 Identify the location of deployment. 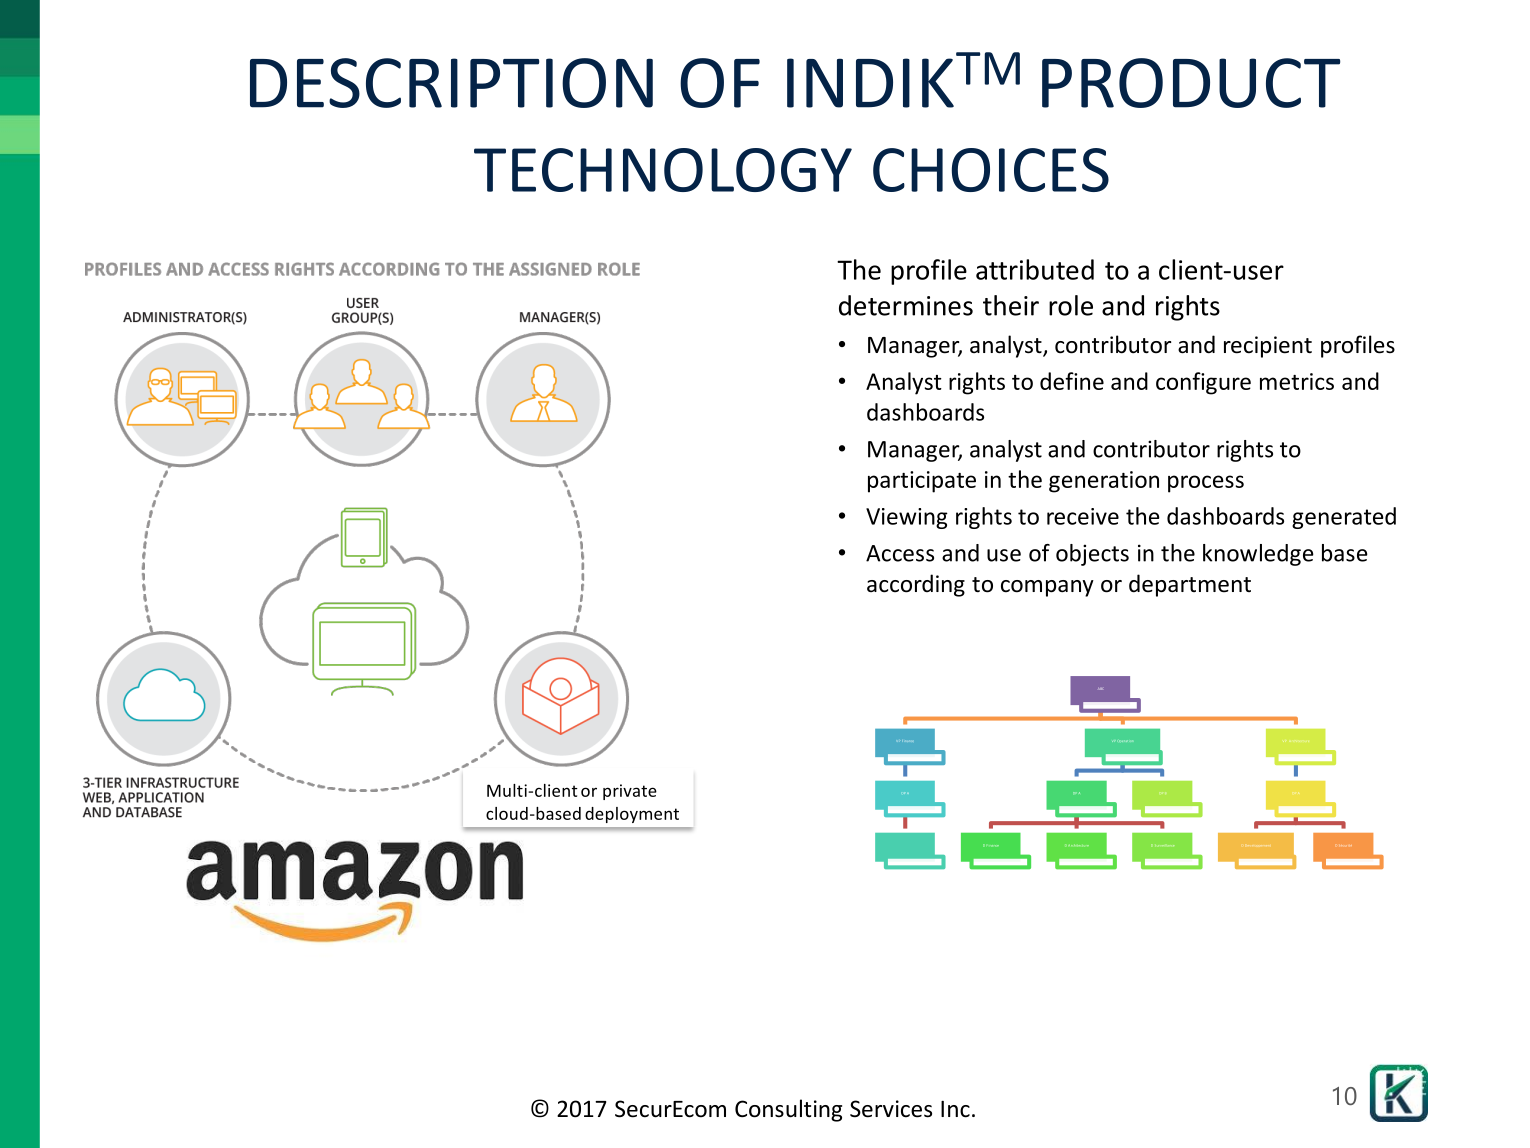
(632, 815).
